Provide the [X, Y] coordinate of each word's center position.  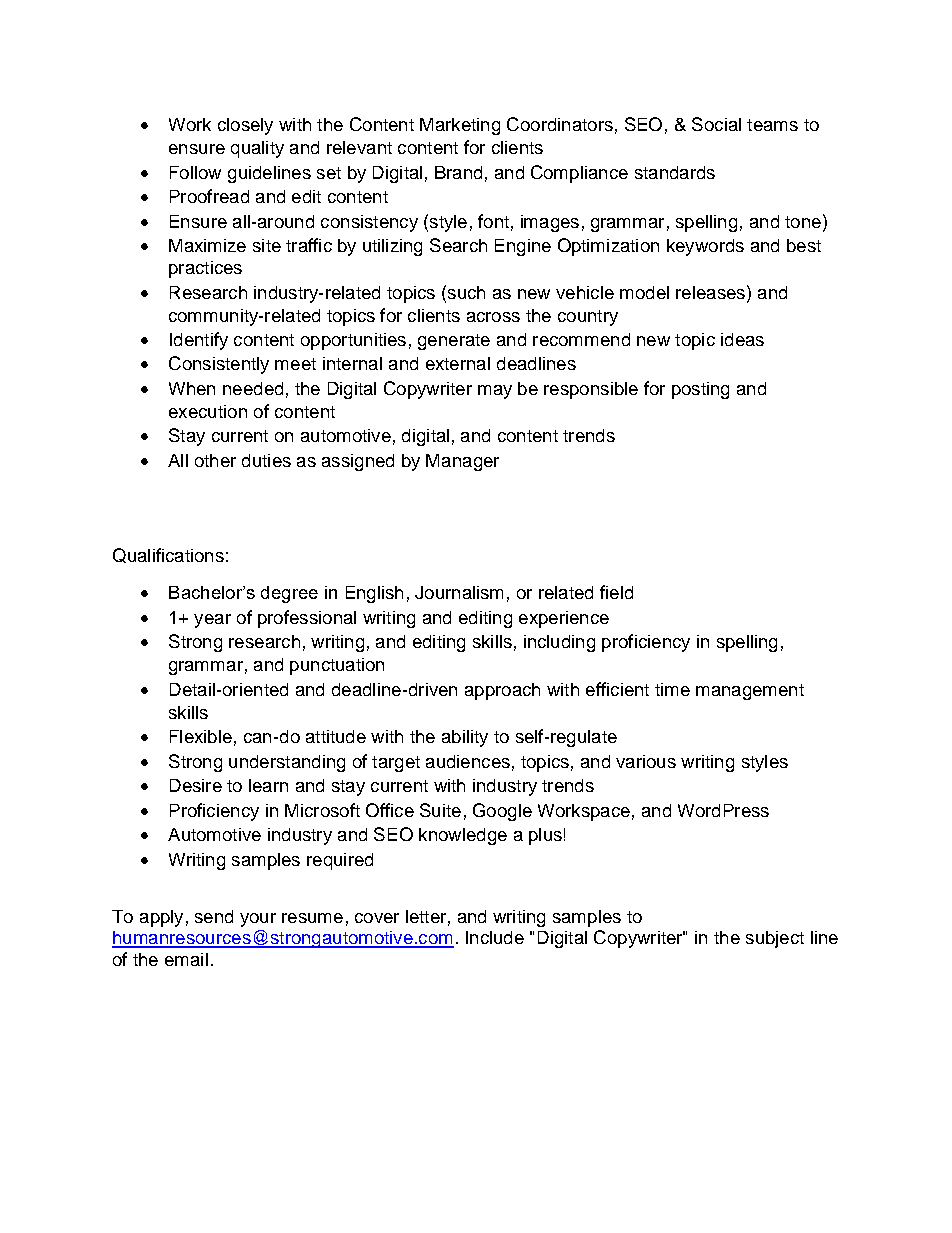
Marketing [460, 126]
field [616, 592]
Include [495, 937]
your [258, 920]
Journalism [459, 592]
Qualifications [168, 555]
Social [716, 124]
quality [257, 149]
